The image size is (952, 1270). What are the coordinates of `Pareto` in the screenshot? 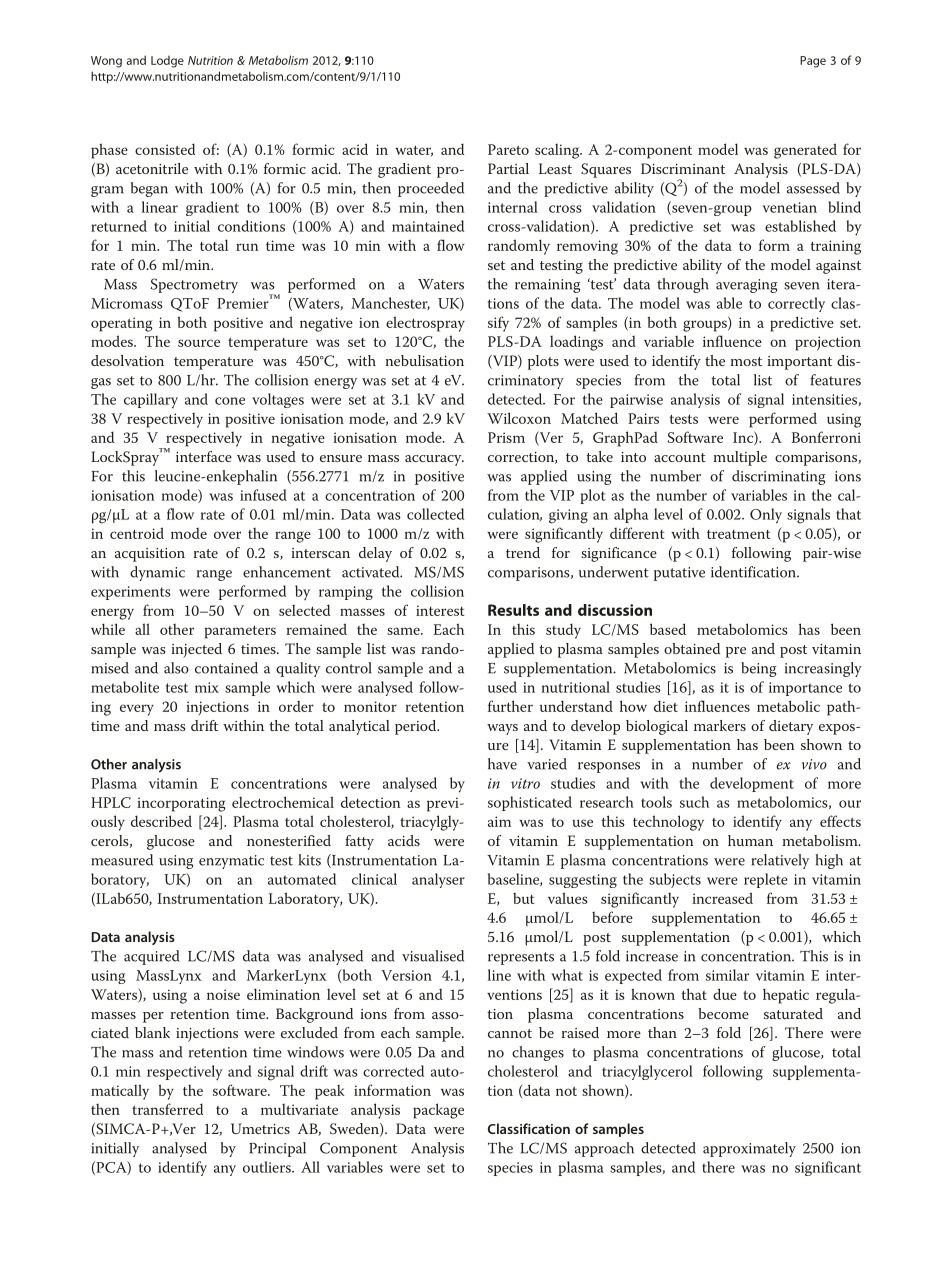 It's located at (508, 149).
